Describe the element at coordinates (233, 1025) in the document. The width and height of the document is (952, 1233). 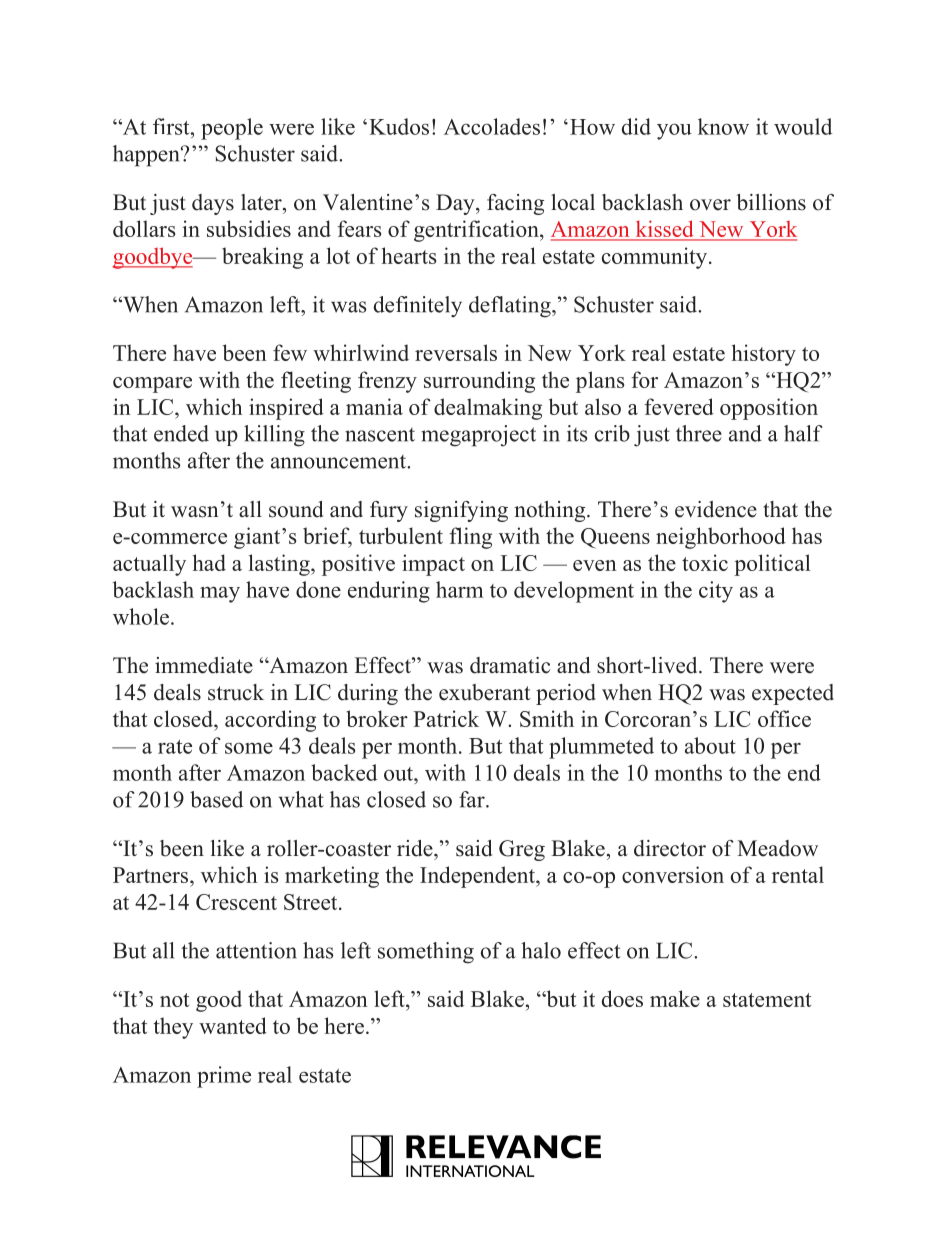
I see `wanted` at that location.
